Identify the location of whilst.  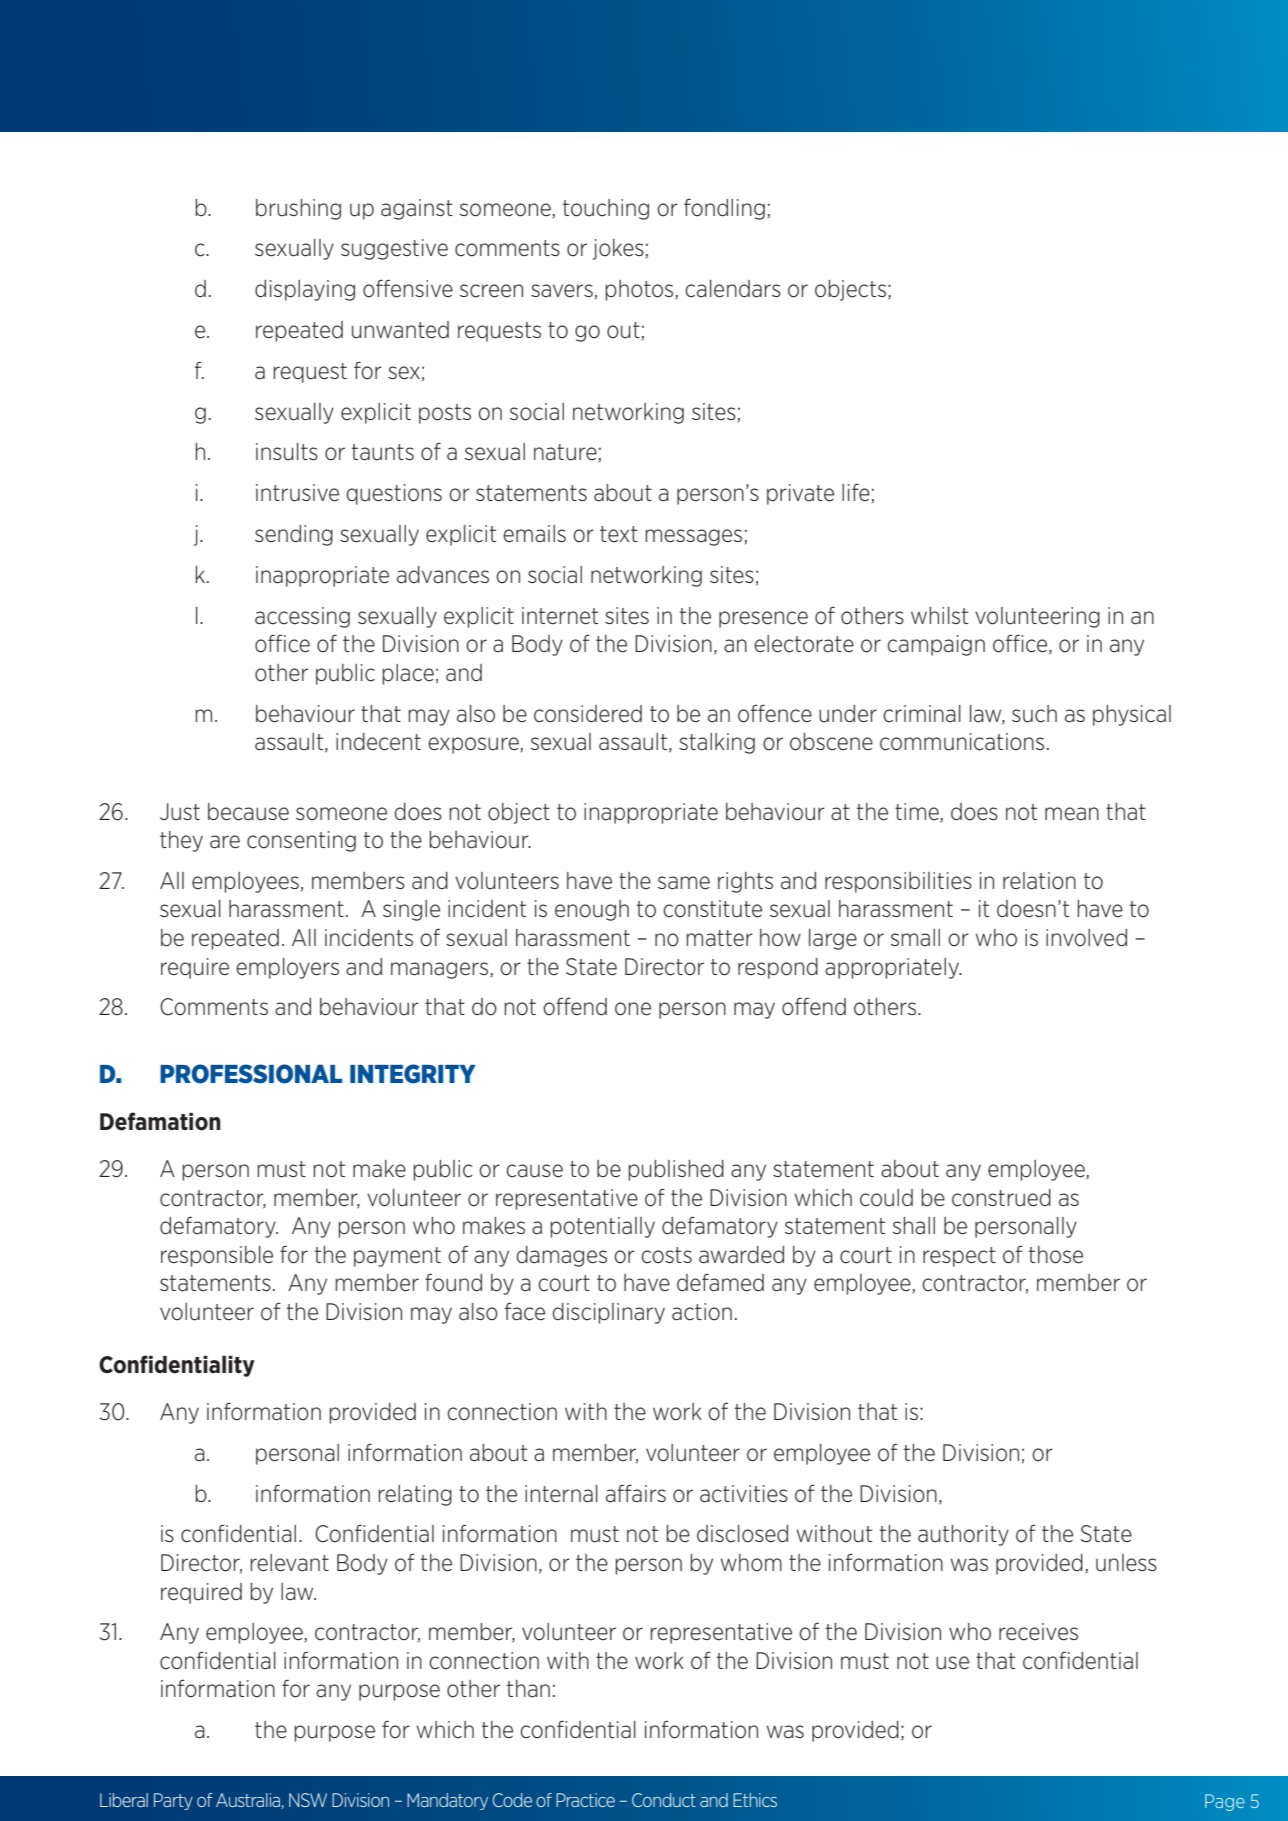
(939, 615).
